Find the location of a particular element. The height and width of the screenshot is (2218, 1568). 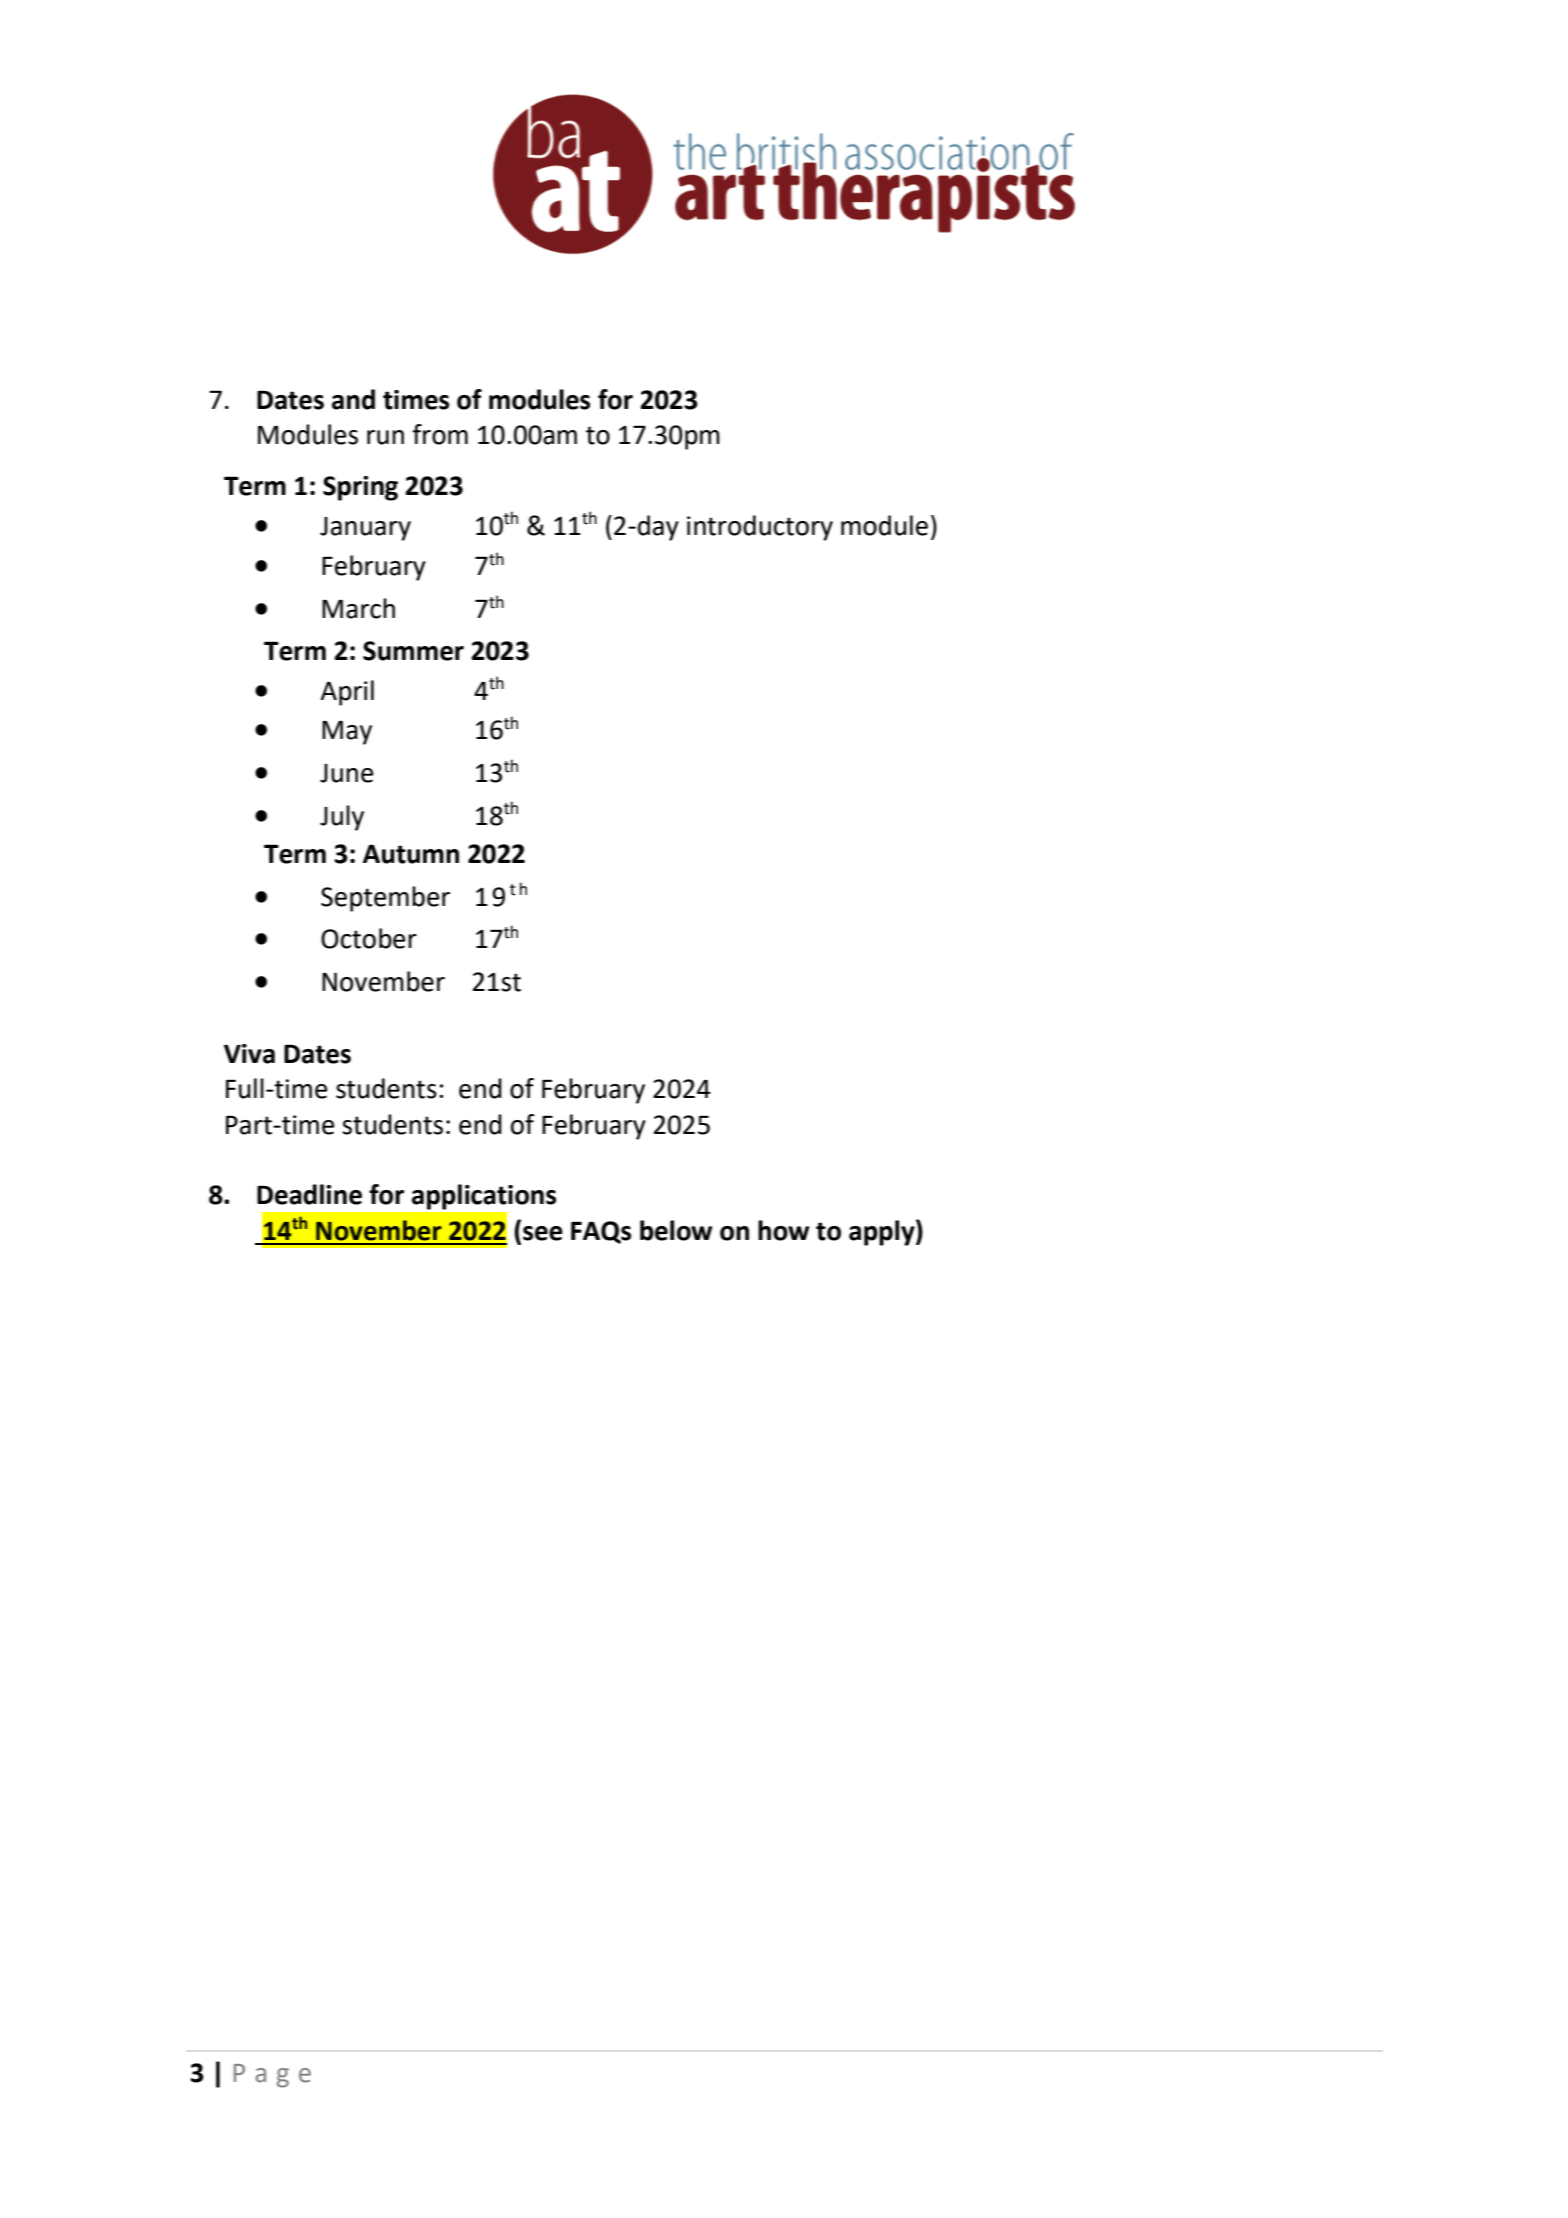

March is located at coordinates (358, 608).
